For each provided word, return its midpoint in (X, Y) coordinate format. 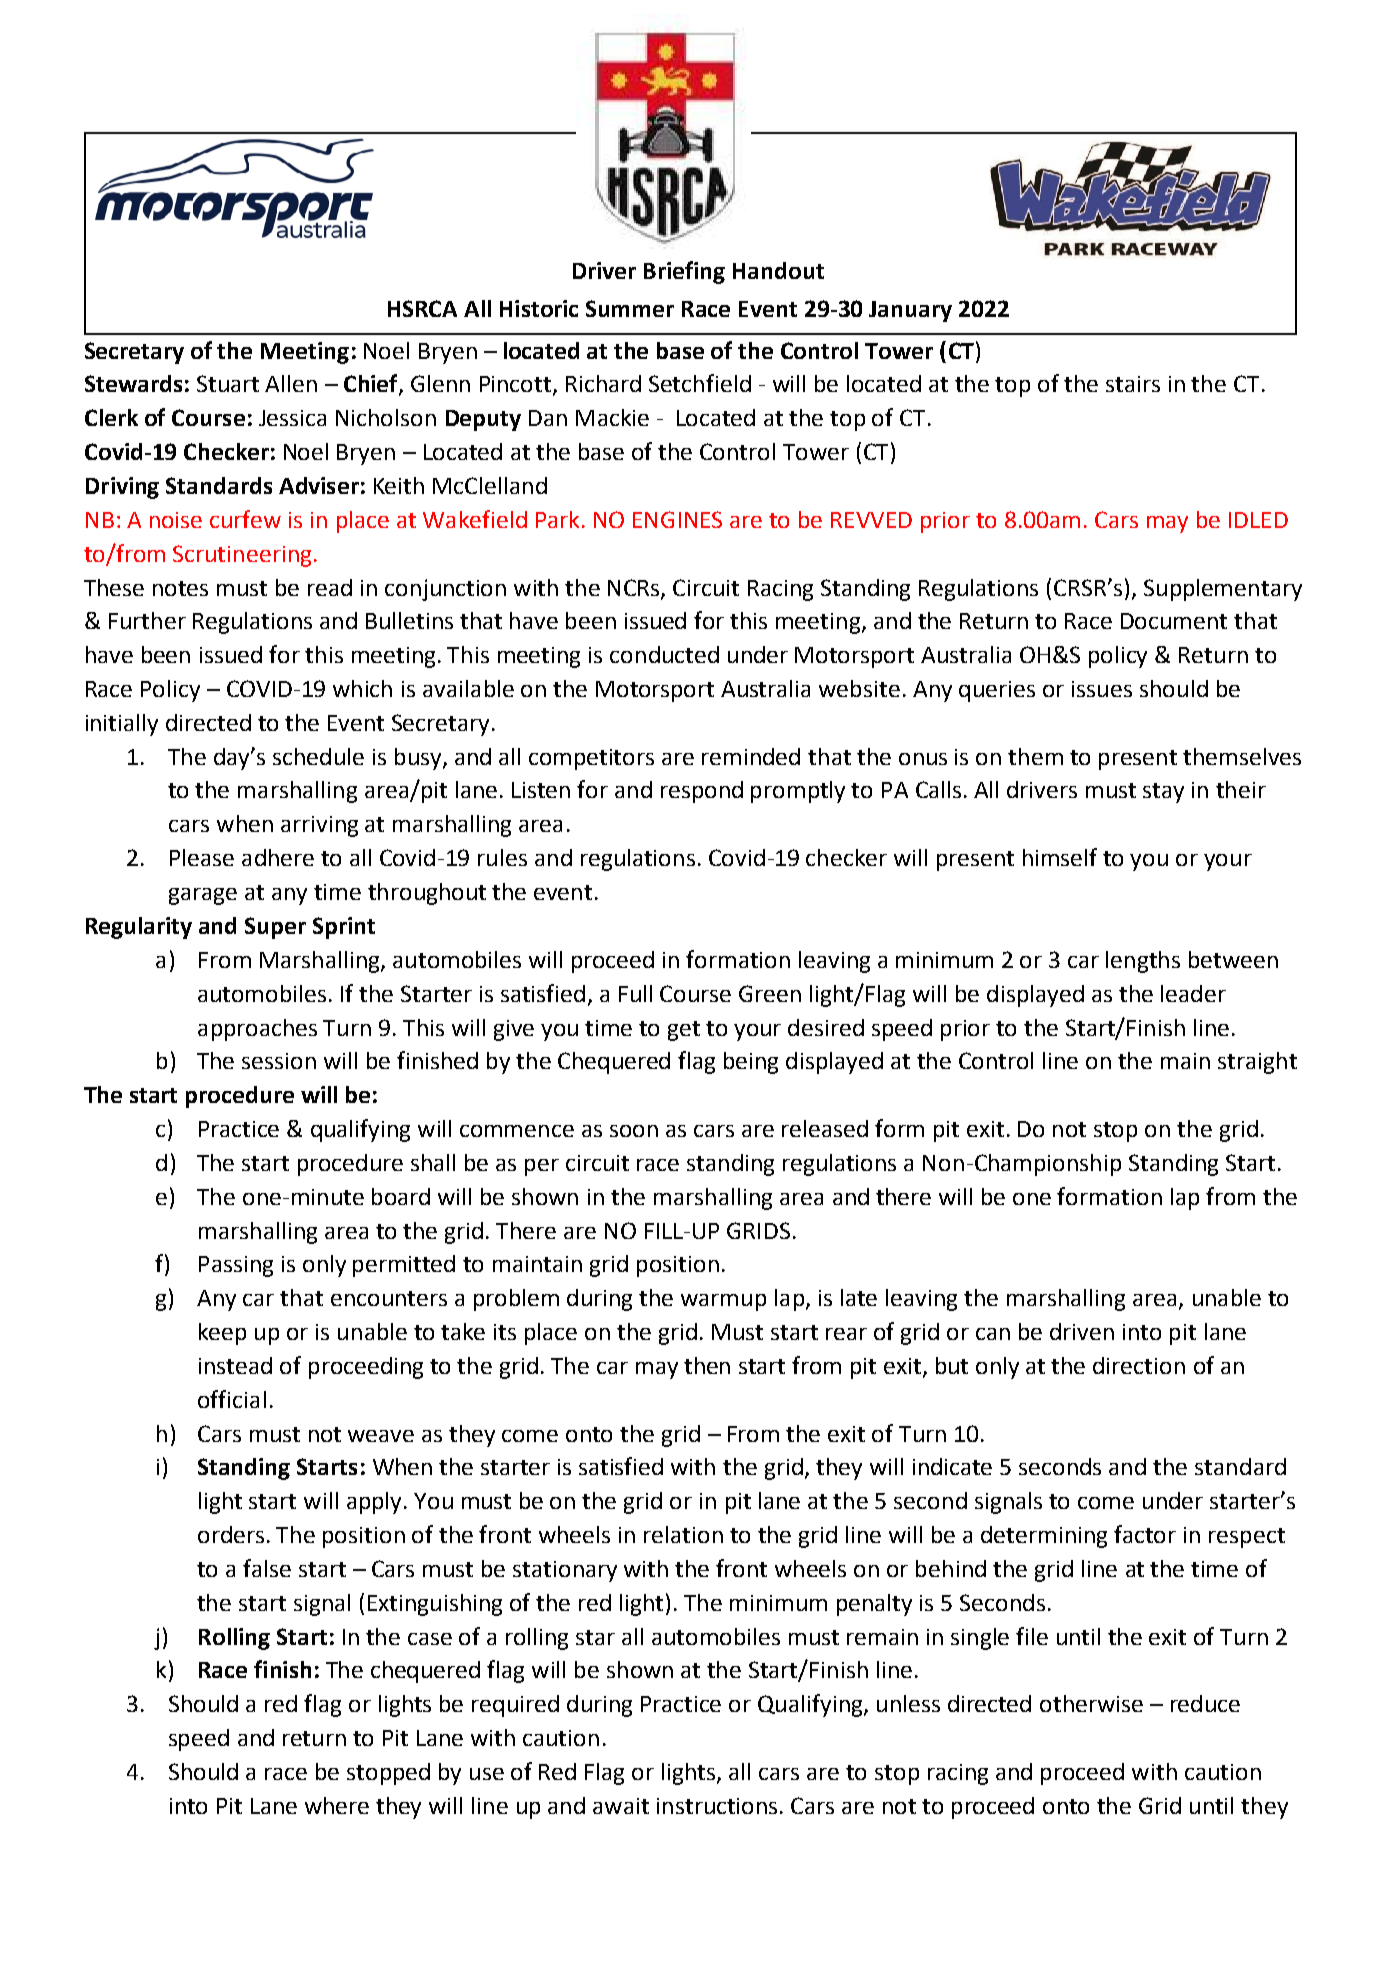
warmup (723, 1302)
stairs (1133, 384)
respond (702, 792)
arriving (319, 826)
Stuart (228, 383)
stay (1163, 793)
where (337, 1805)
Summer (630, 308)
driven (1082, 1331)
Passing (236, 1266)
